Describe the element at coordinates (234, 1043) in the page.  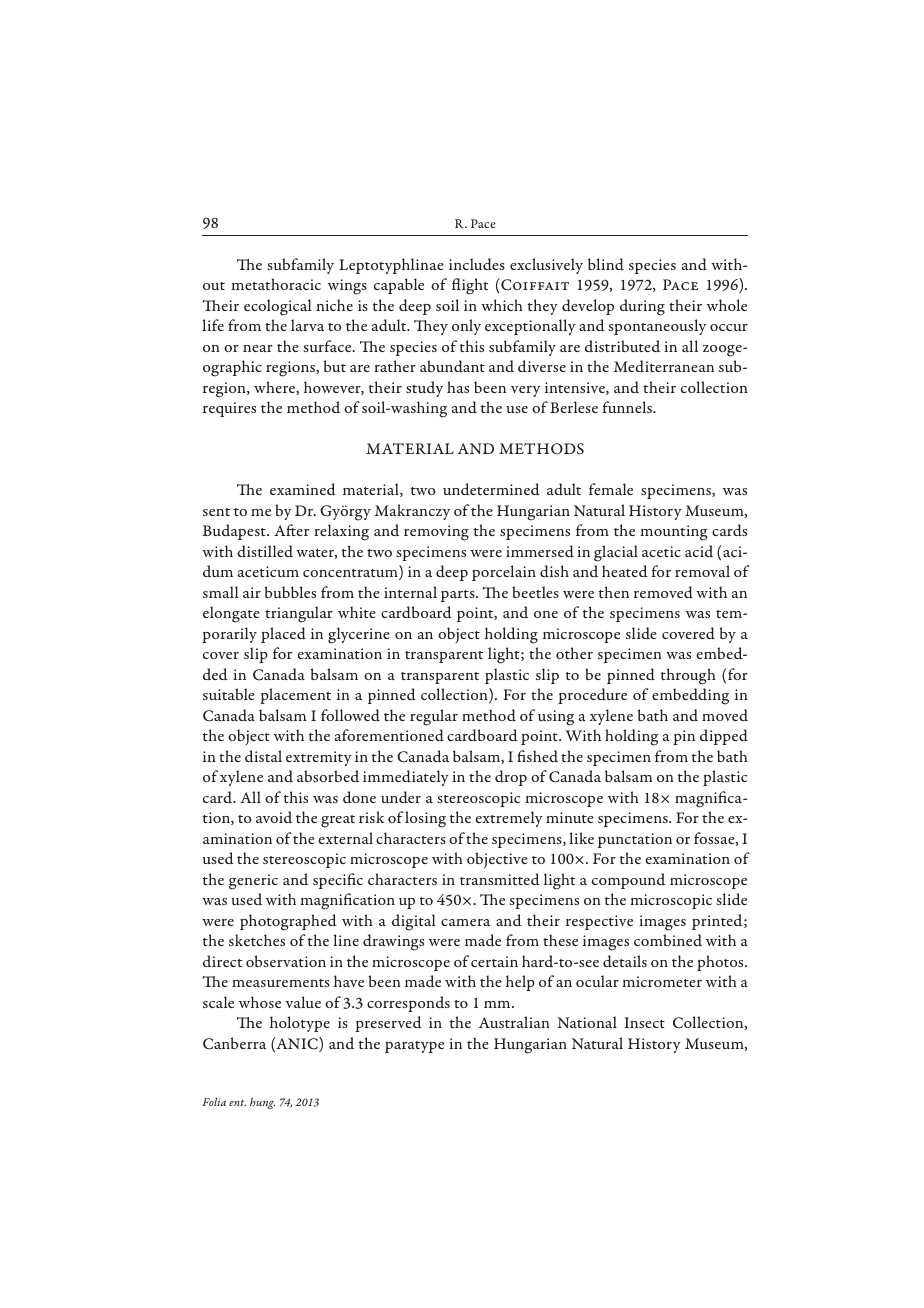
I see `Canberra` at that location.
